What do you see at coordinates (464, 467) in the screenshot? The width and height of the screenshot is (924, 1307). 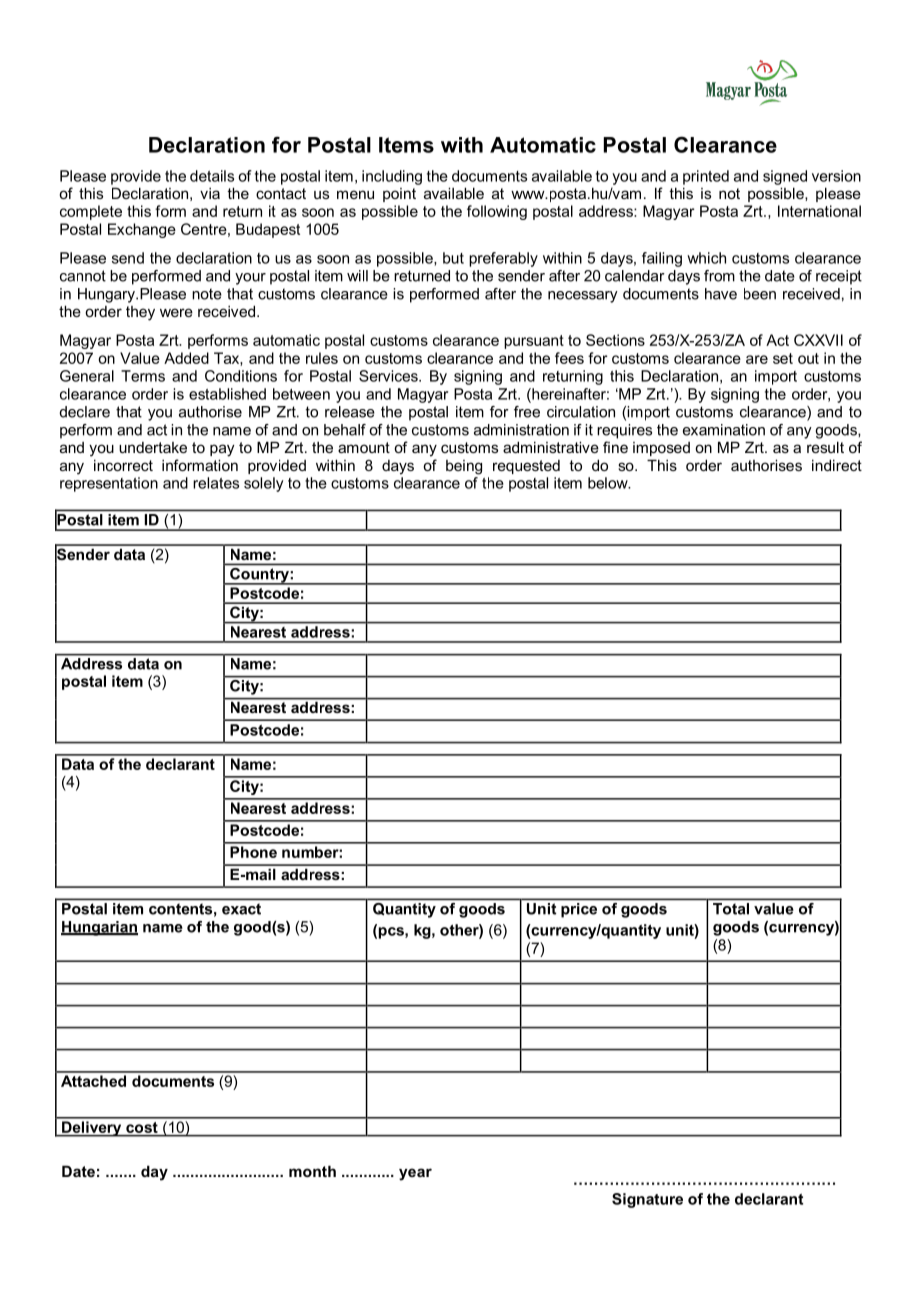 I see `being` at bounding box center [464, 467].
